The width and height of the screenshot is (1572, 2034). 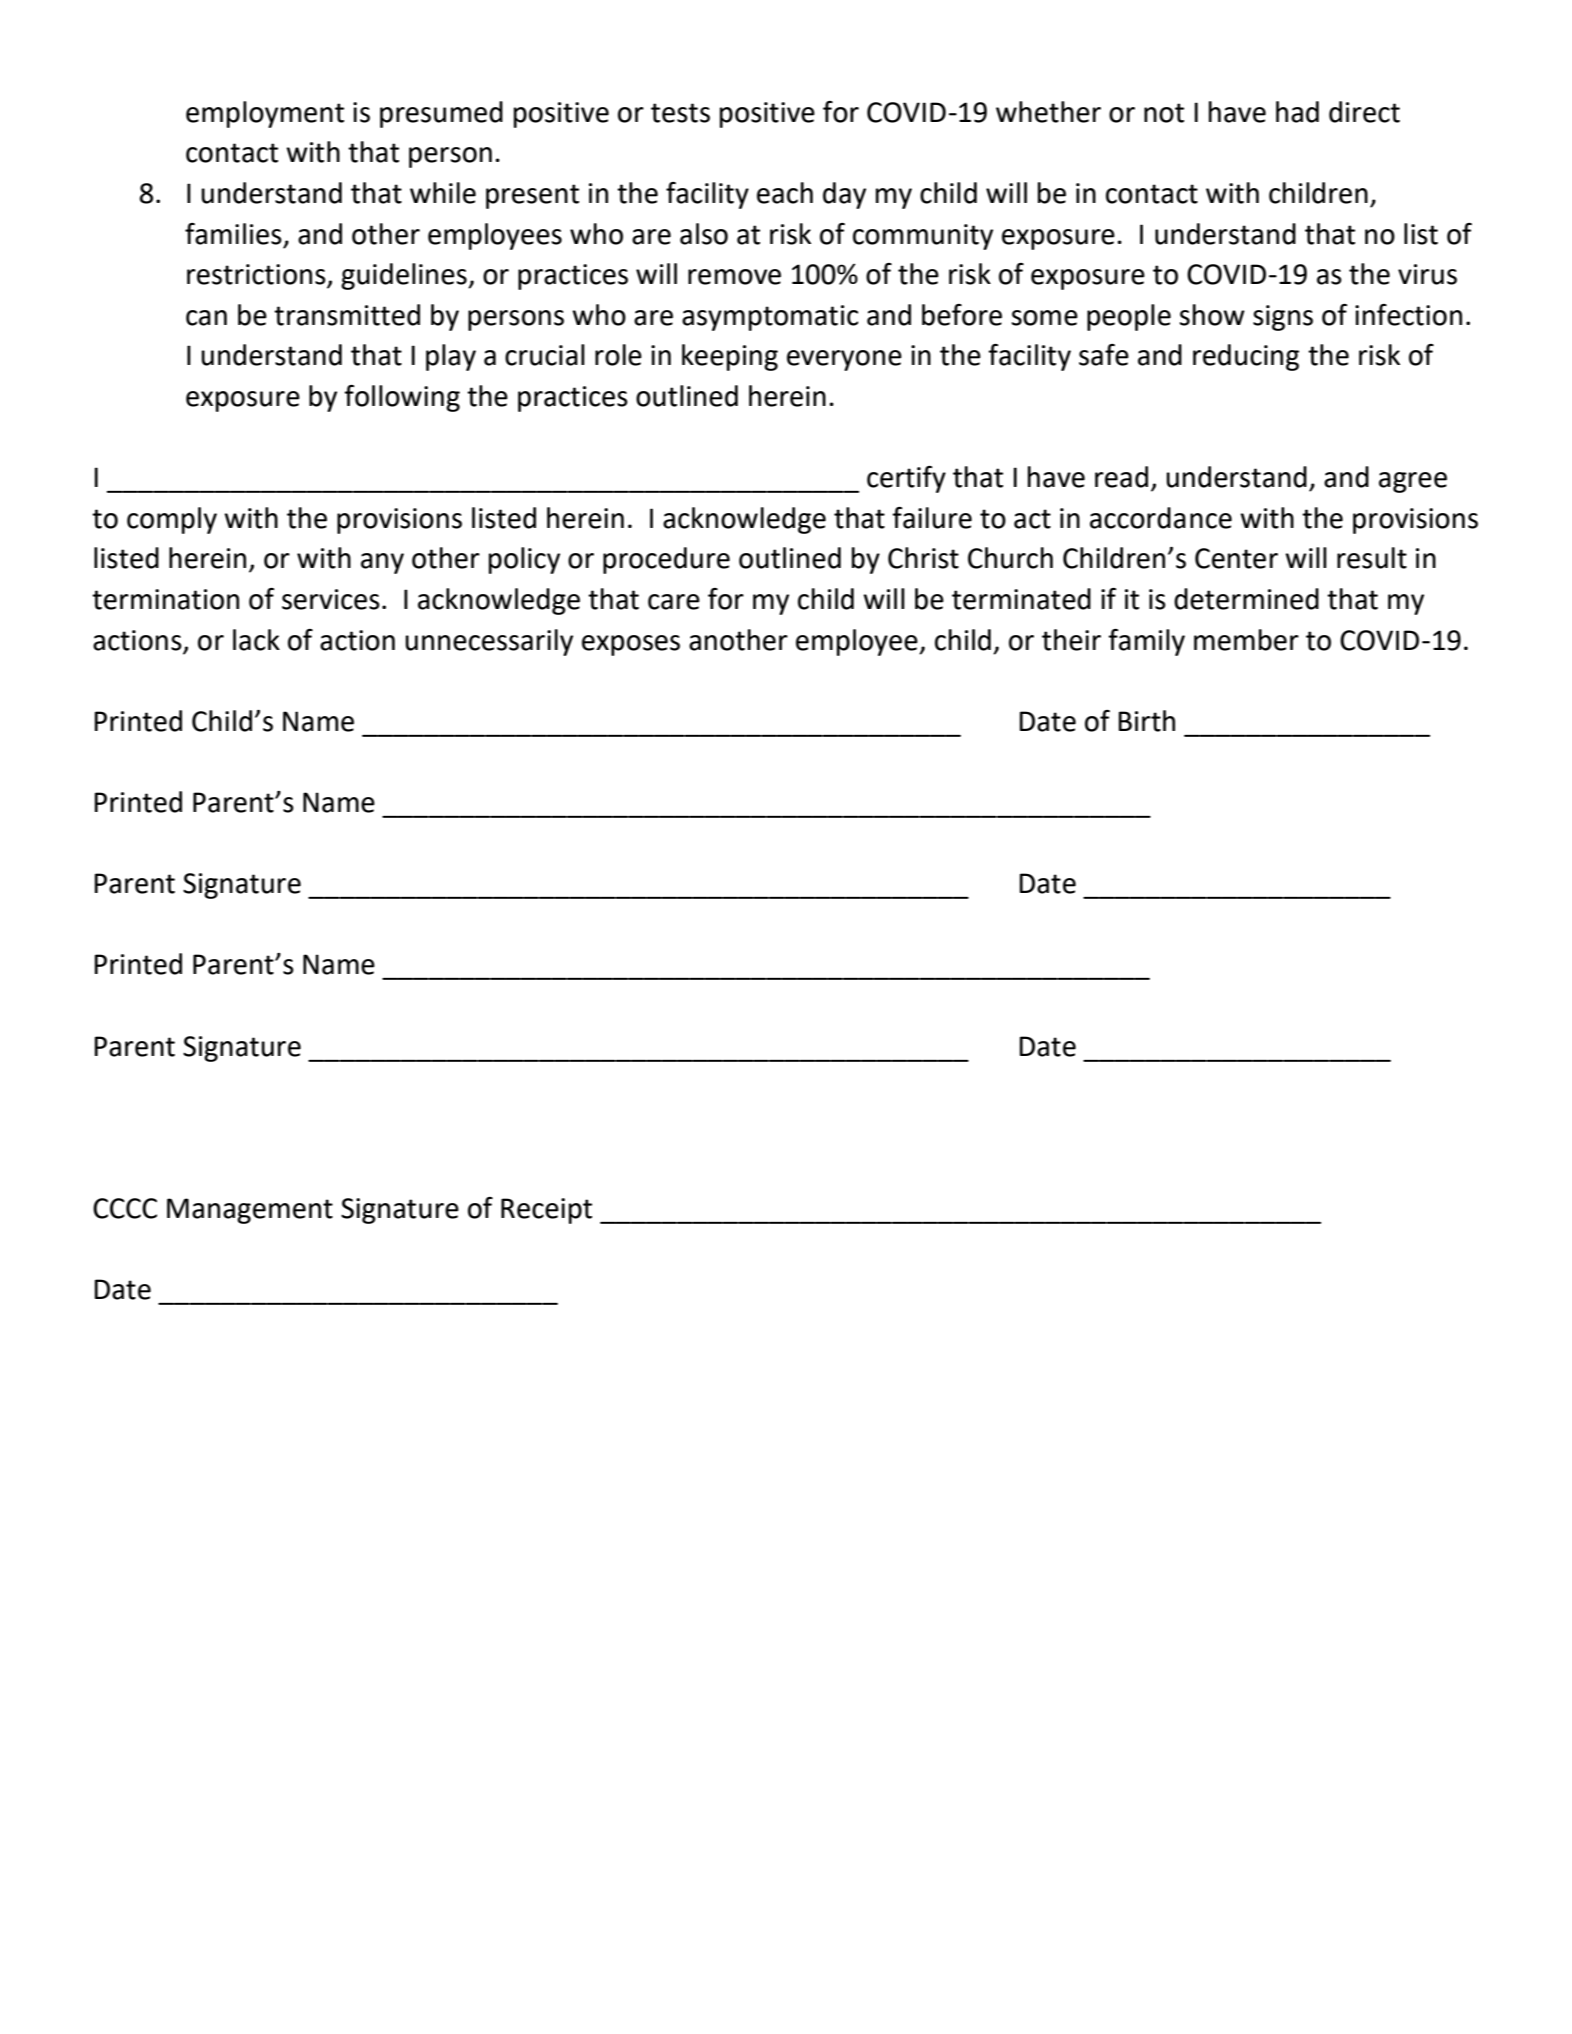 I want to click on had, so click(x=1297, y=112).
